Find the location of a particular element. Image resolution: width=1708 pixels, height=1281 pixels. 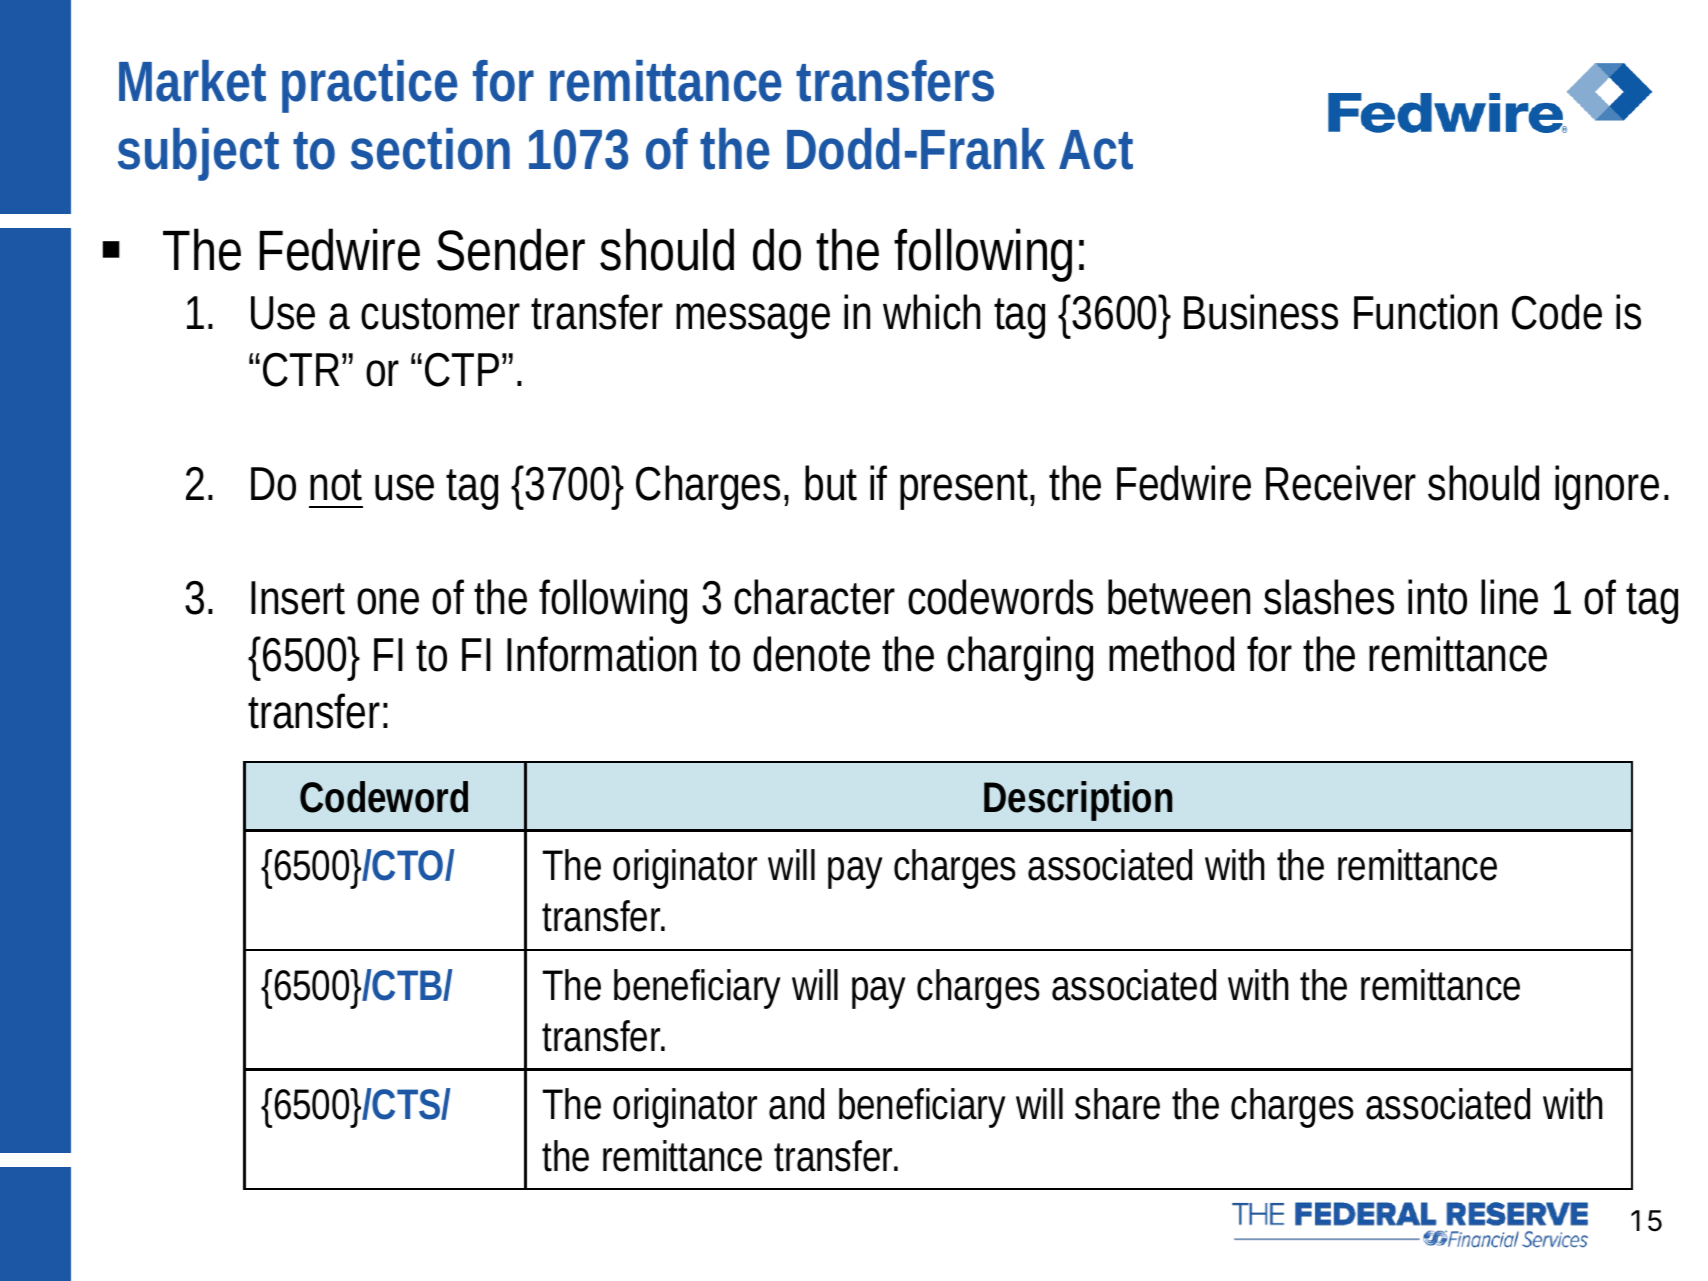

share is located at coordinates (1117, 1104).
